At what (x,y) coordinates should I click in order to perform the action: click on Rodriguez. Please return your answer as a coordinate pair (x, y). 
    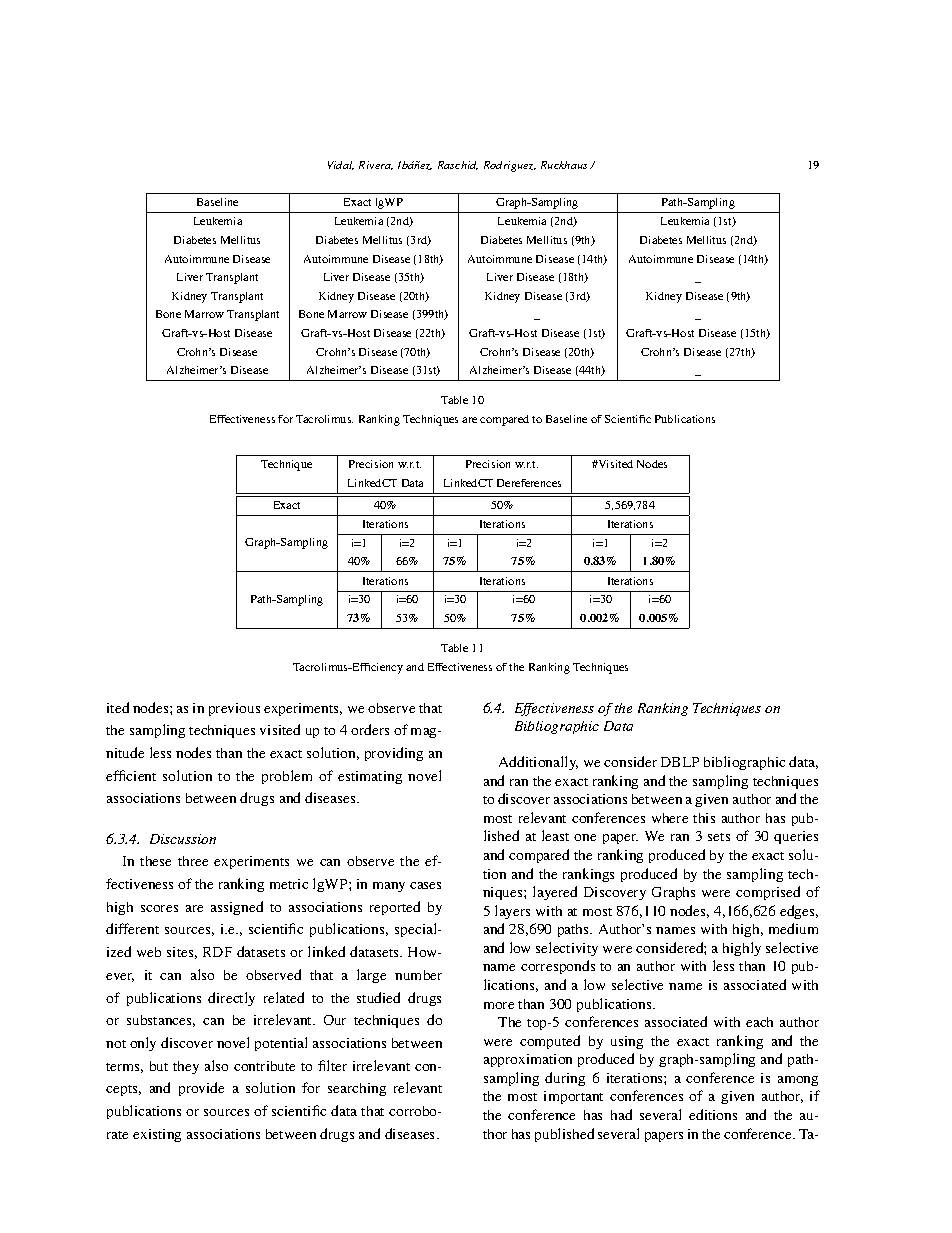
    Looking at the image, I should click on (510, 166).
